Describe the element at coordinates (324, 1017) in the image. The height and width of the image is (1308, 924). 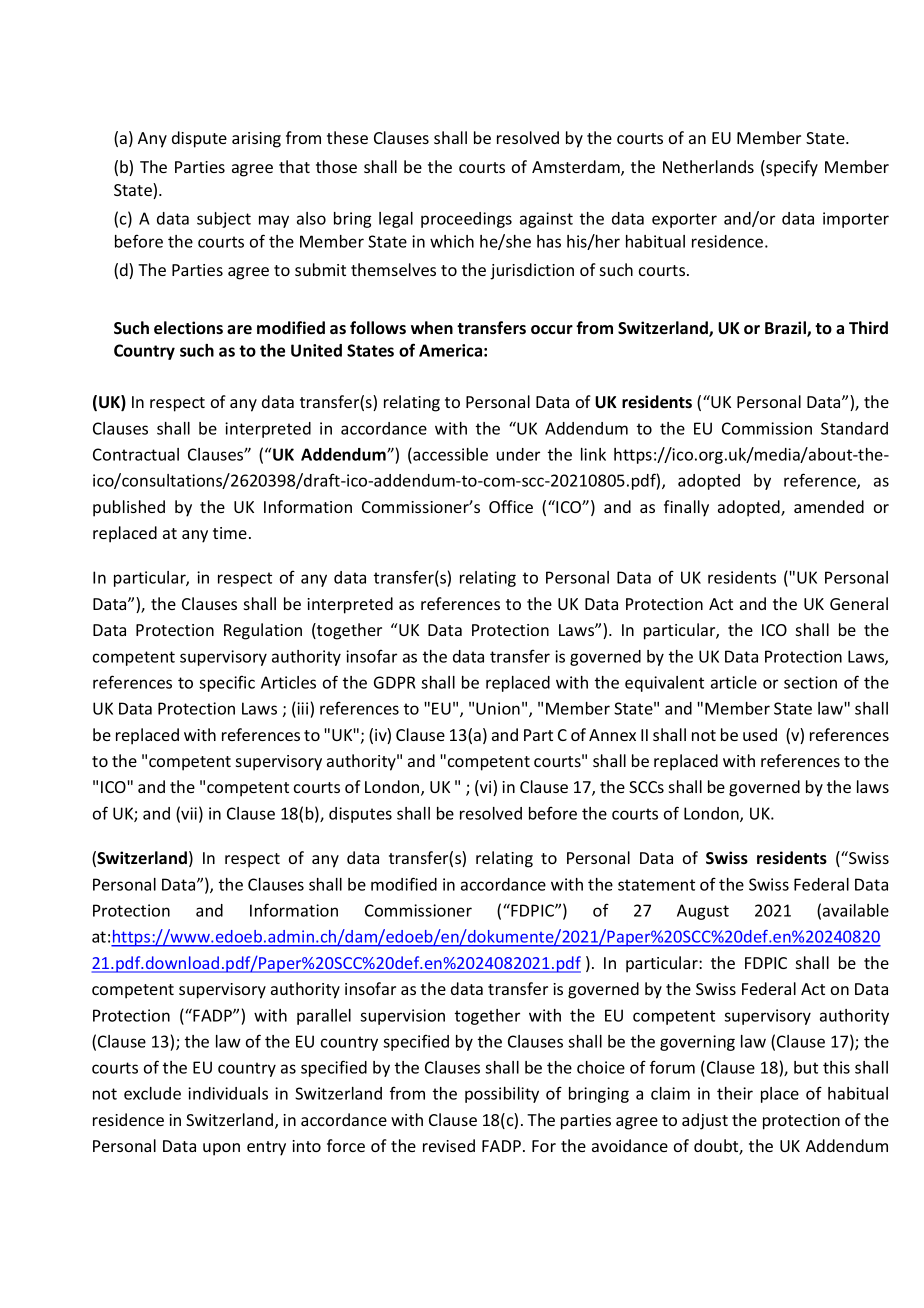
I see `parallel` at that location.
